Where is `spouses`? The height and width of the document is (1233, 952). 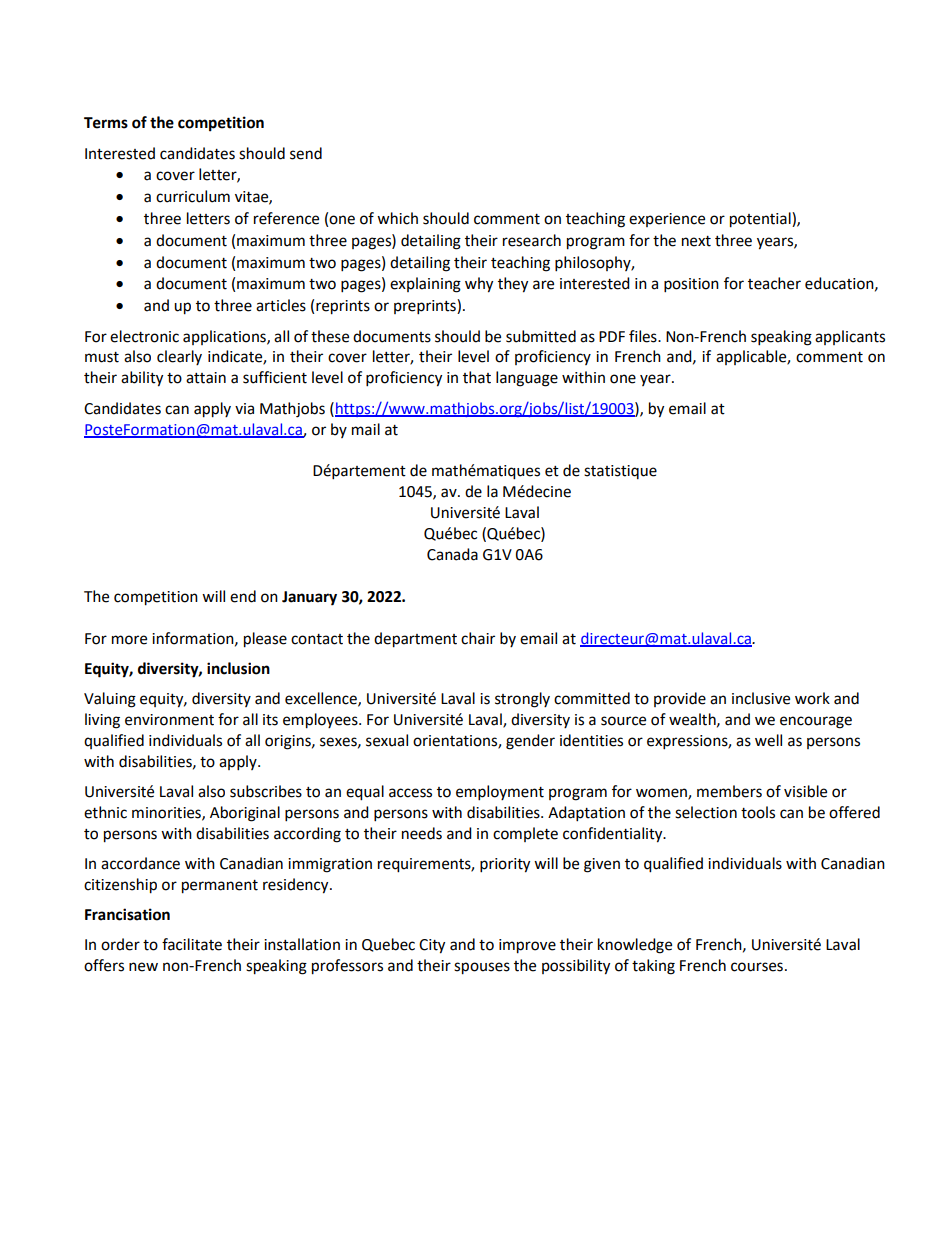
spouses is located at coordinates (482, 968).
